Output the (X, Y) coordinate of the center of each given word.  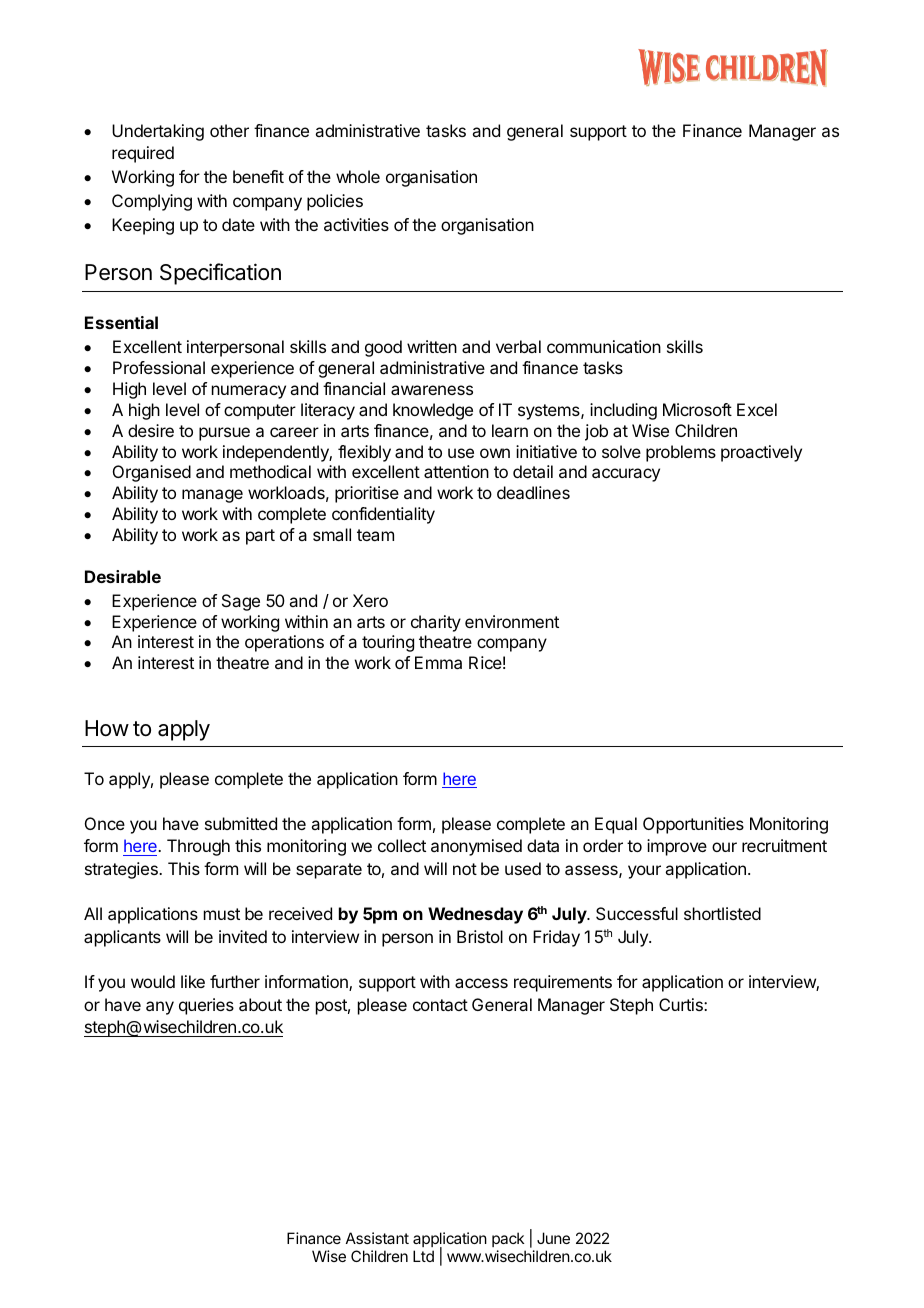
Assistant (377, 1238)
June (553, 1238)
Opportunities (693, 825)
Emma (438, 662)
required (143, 154)
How (107, 728)
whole (358, 176)
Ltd (423, 1256)
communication (604, 346)
